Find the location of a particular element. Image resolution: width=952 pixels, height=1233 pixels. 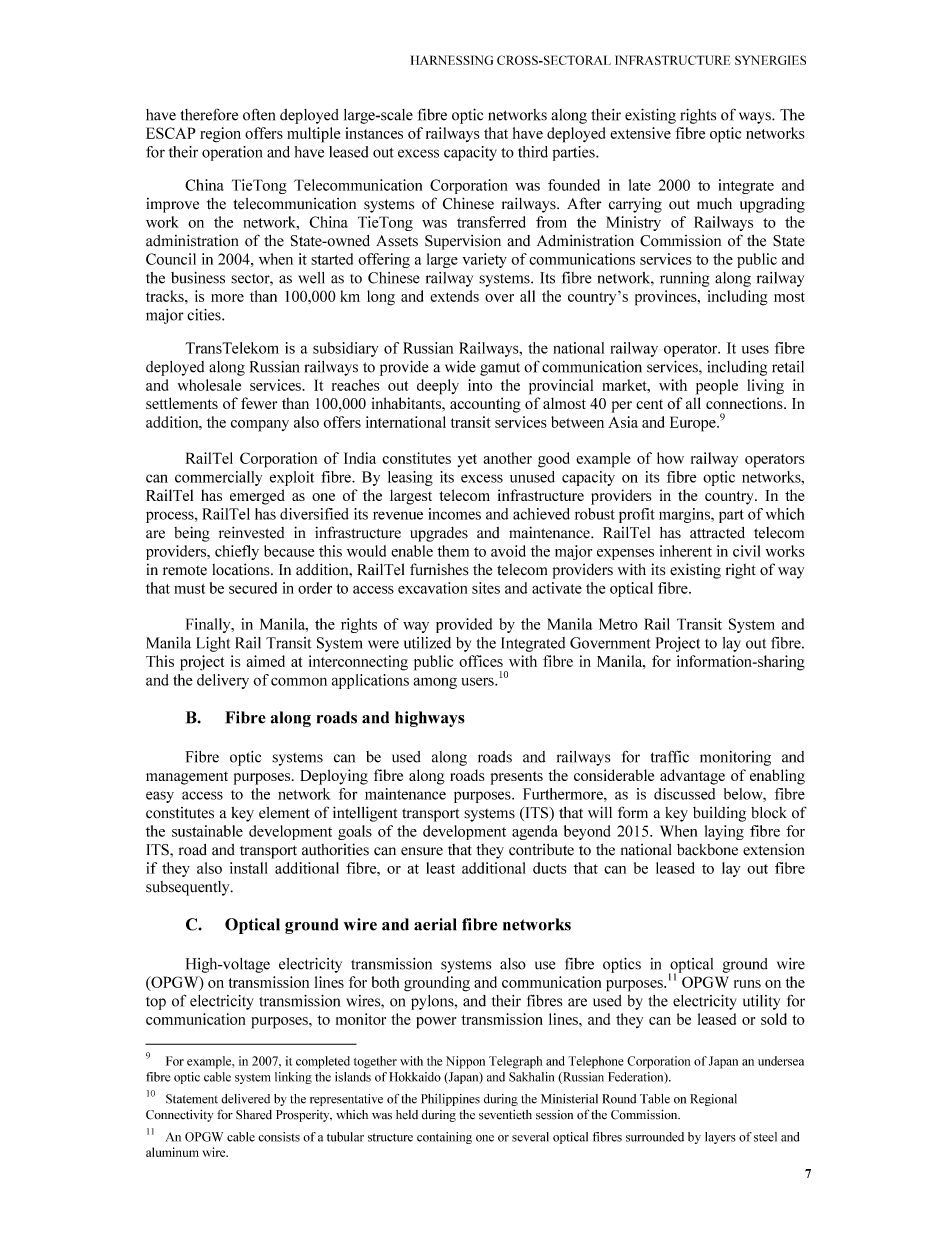

SYNERGIES is located at coordinates (770, 60).
